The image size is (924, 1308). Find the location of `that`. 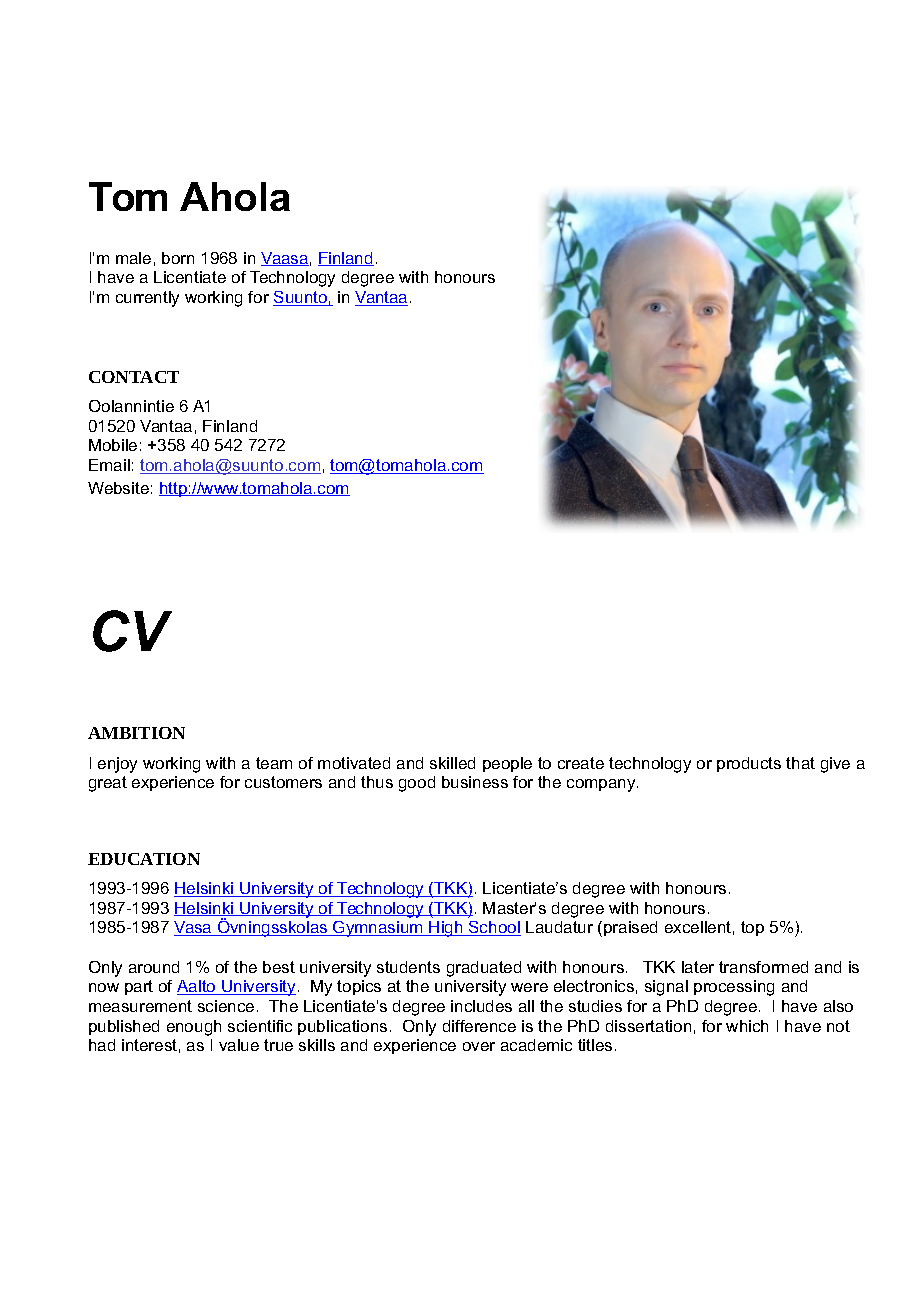

that is located at coordinates (800, 763).
